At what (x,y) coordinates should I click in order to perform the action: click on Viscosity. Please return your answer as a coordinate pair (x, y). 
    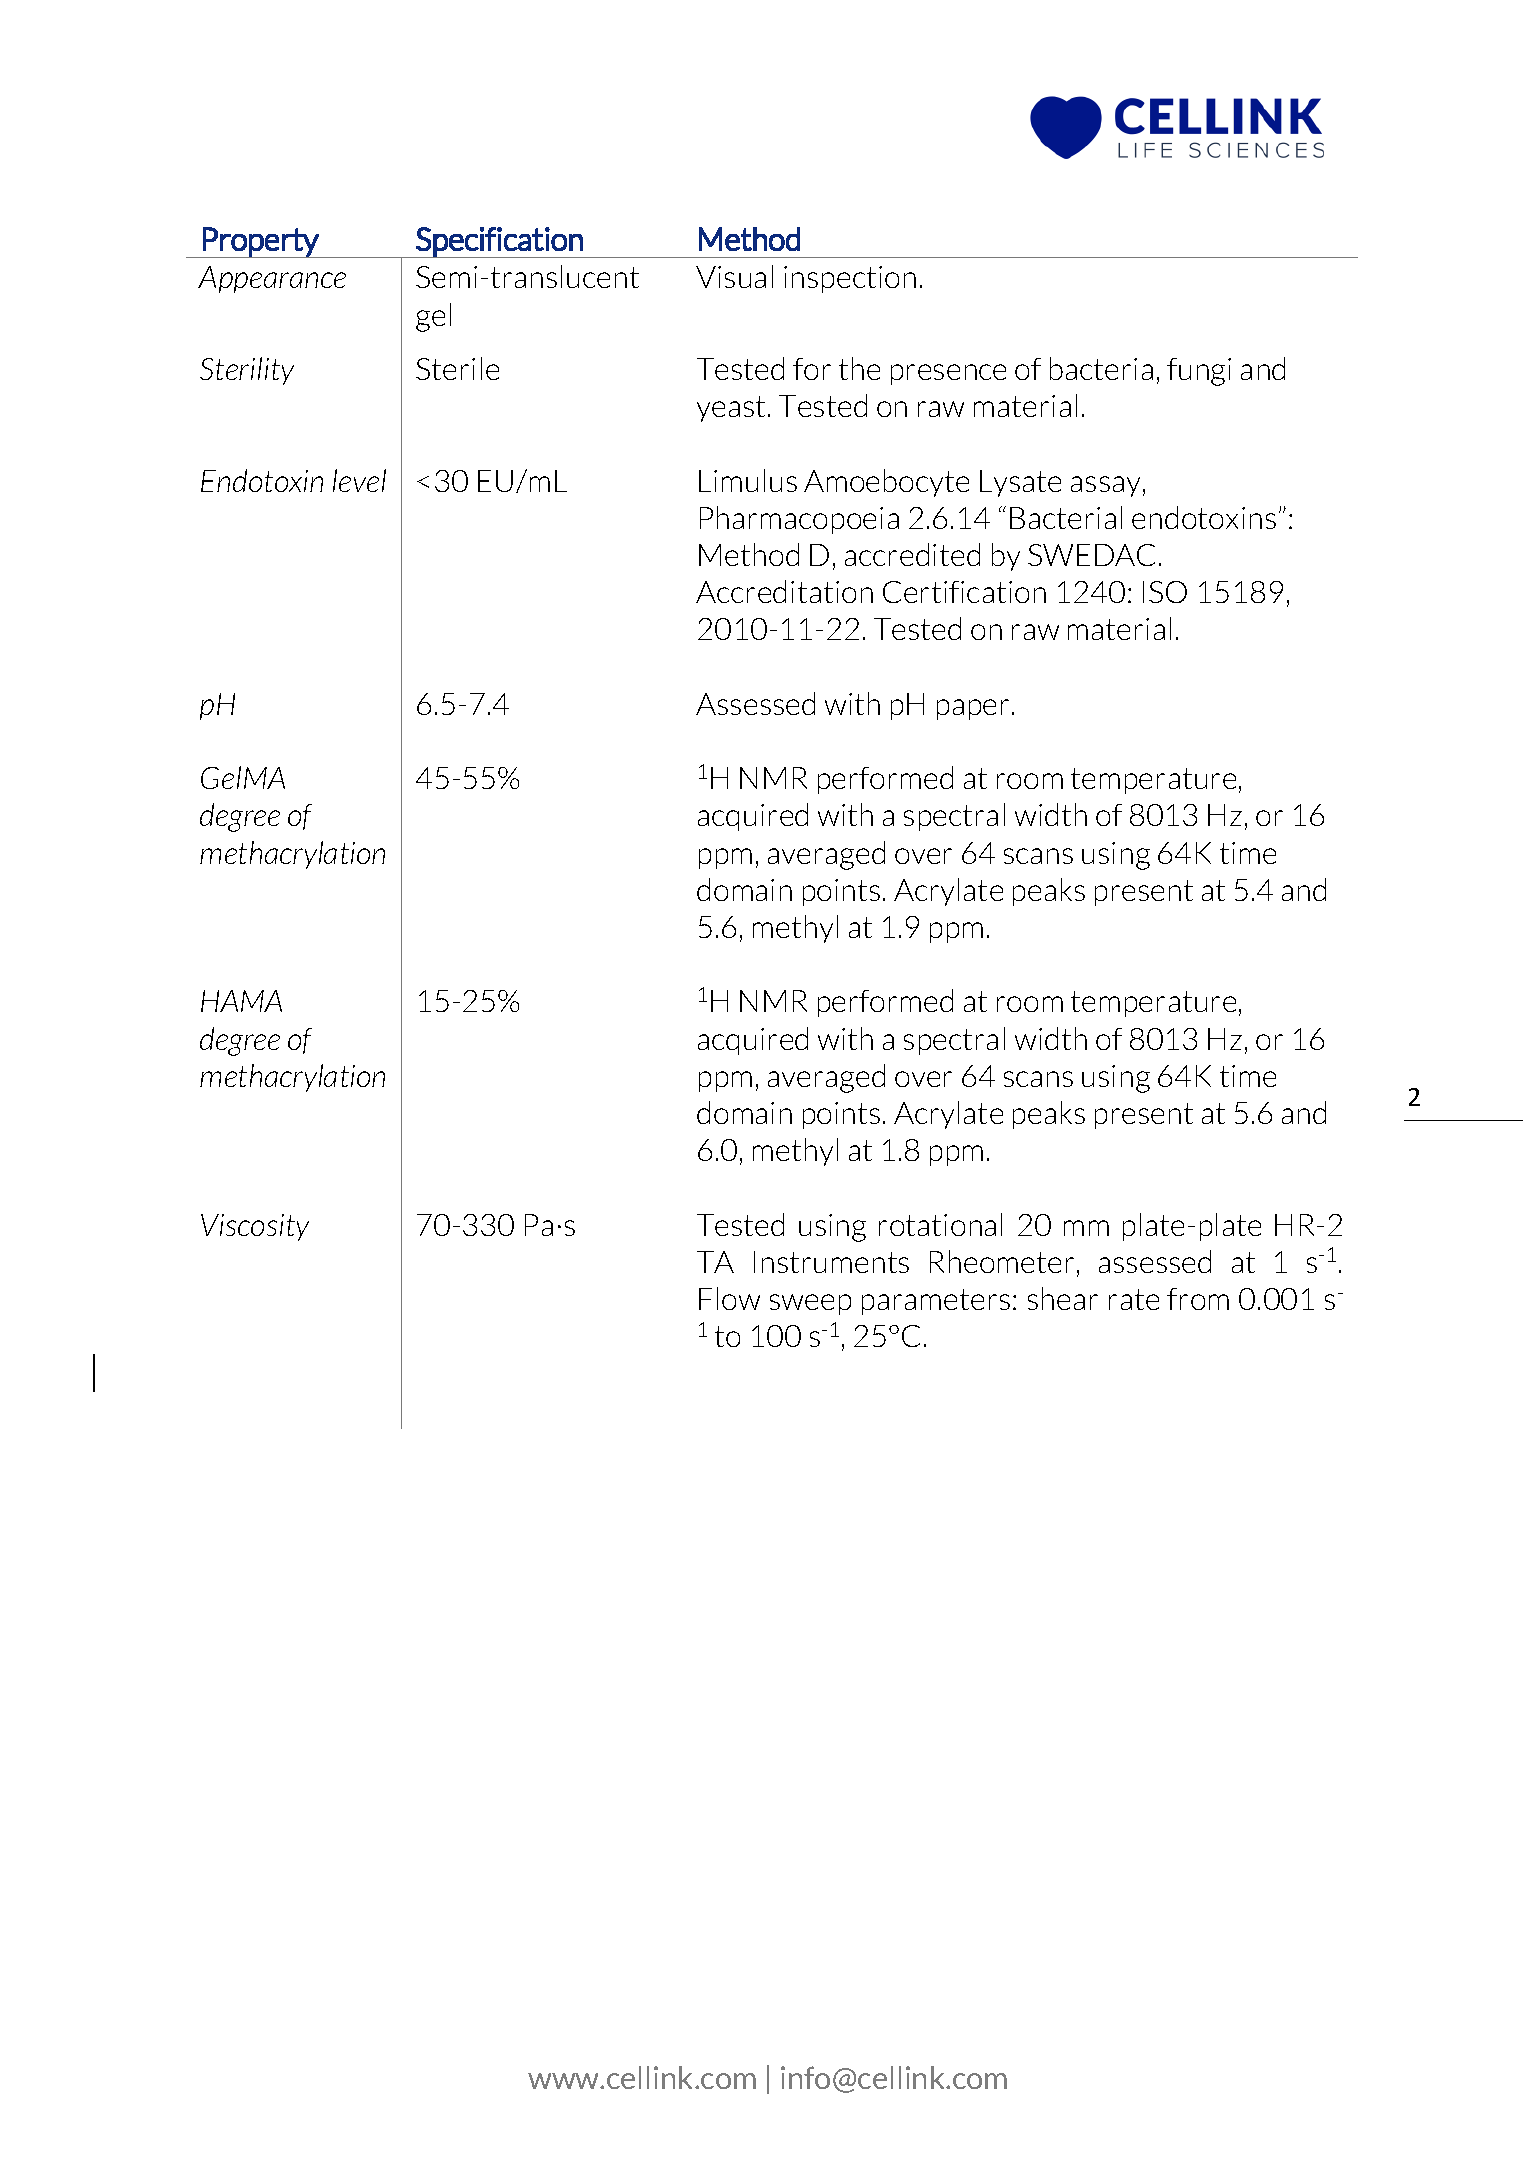
    Looking at the image, I should click on (255, 1227).
